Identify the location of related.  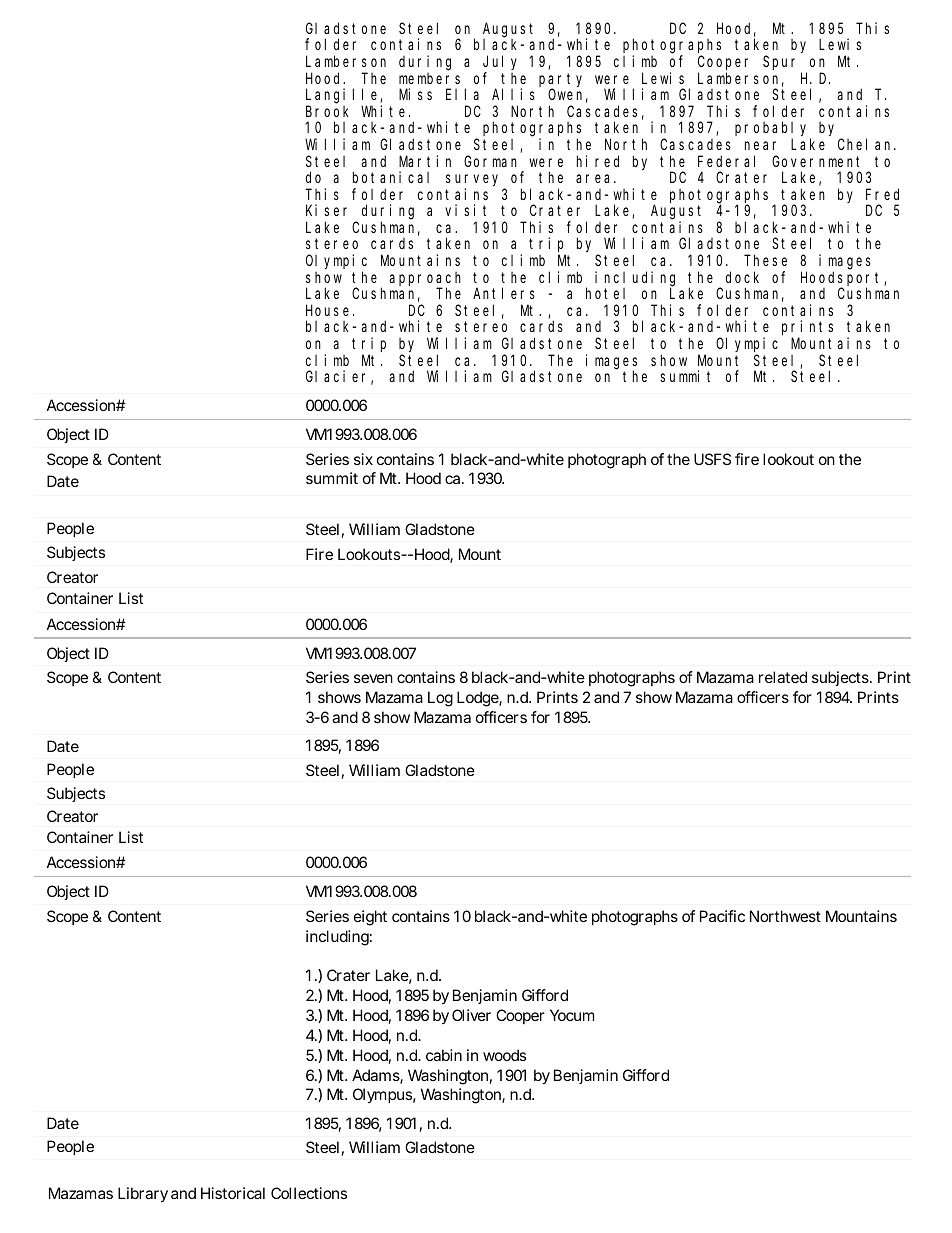
(783, 677).
